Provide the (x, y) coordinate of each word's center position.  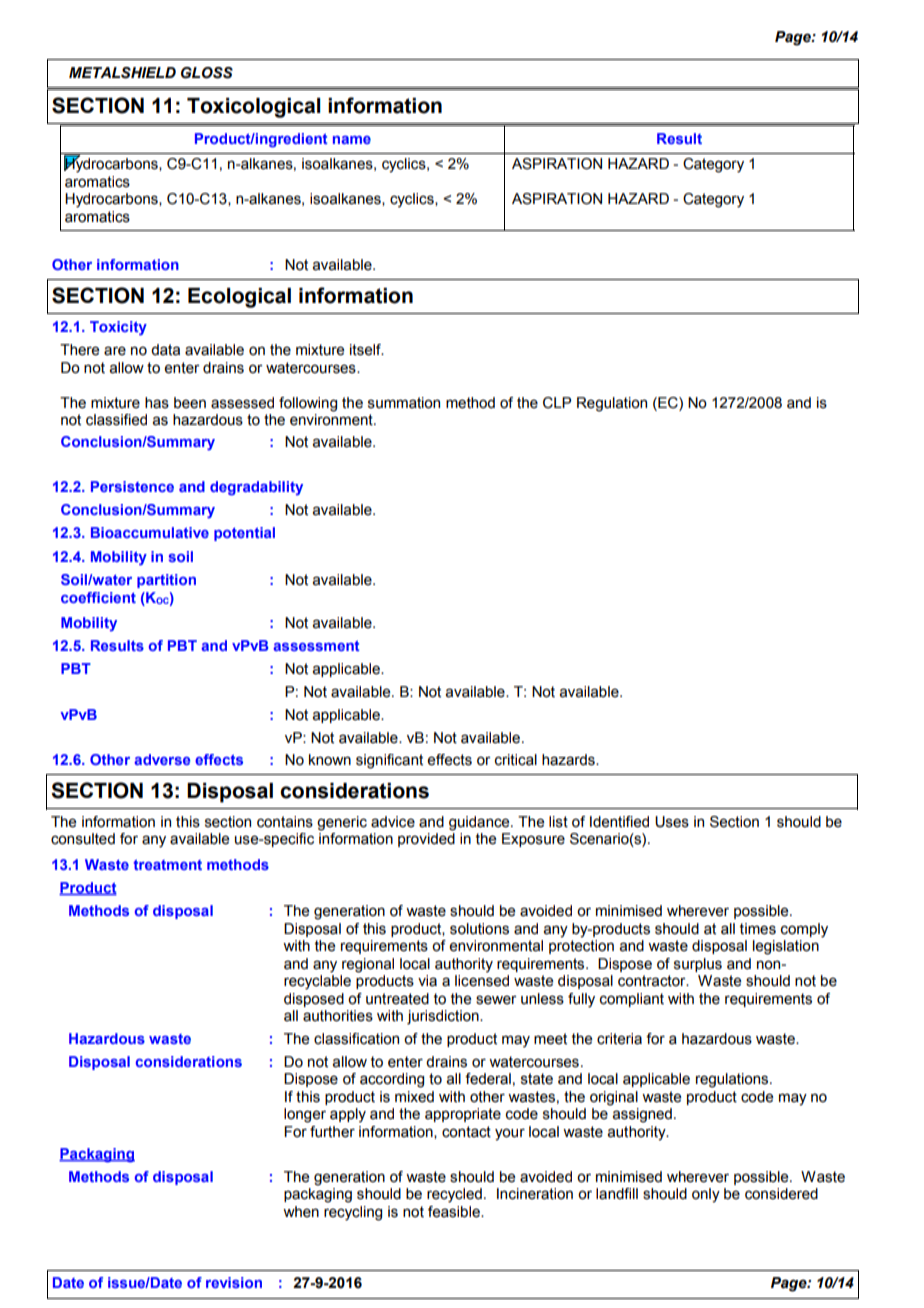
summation (404, 403)
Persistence (132, 486)
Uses (672, 822)
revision (234, 1282)
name (352, 140)
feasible (455, 1212)
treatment (167, 864)
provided (426, 840)
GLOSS (207, 73)
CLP (557, 403)
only (706, 1195)
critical (516, 760)
